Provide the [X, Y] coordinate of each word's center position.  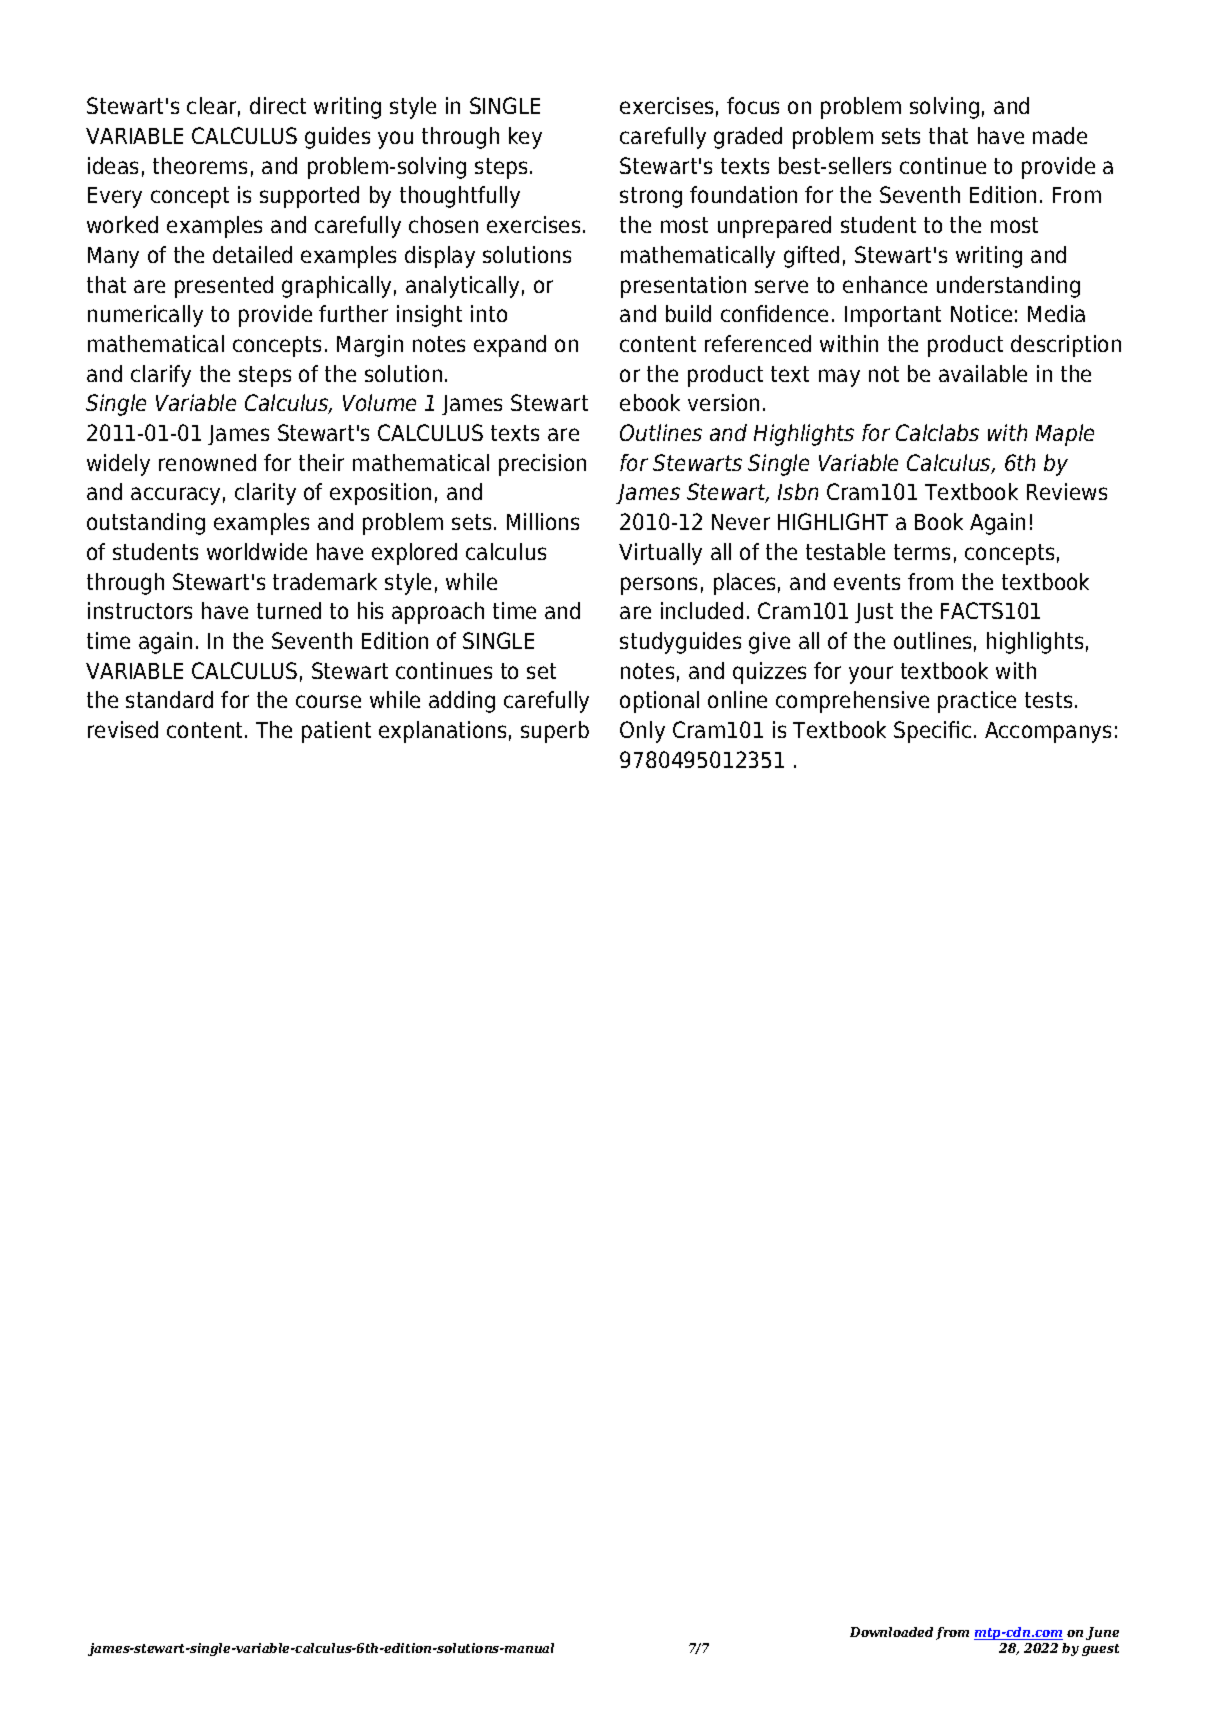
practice [977, 702]
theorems [200, 165]
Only [642, 732]
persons [659, 586]
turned [289, 610]
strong [651, 197]
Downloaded [891, 1632]
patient [336, 732]
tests [1048, 700]
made [1060, 135]
